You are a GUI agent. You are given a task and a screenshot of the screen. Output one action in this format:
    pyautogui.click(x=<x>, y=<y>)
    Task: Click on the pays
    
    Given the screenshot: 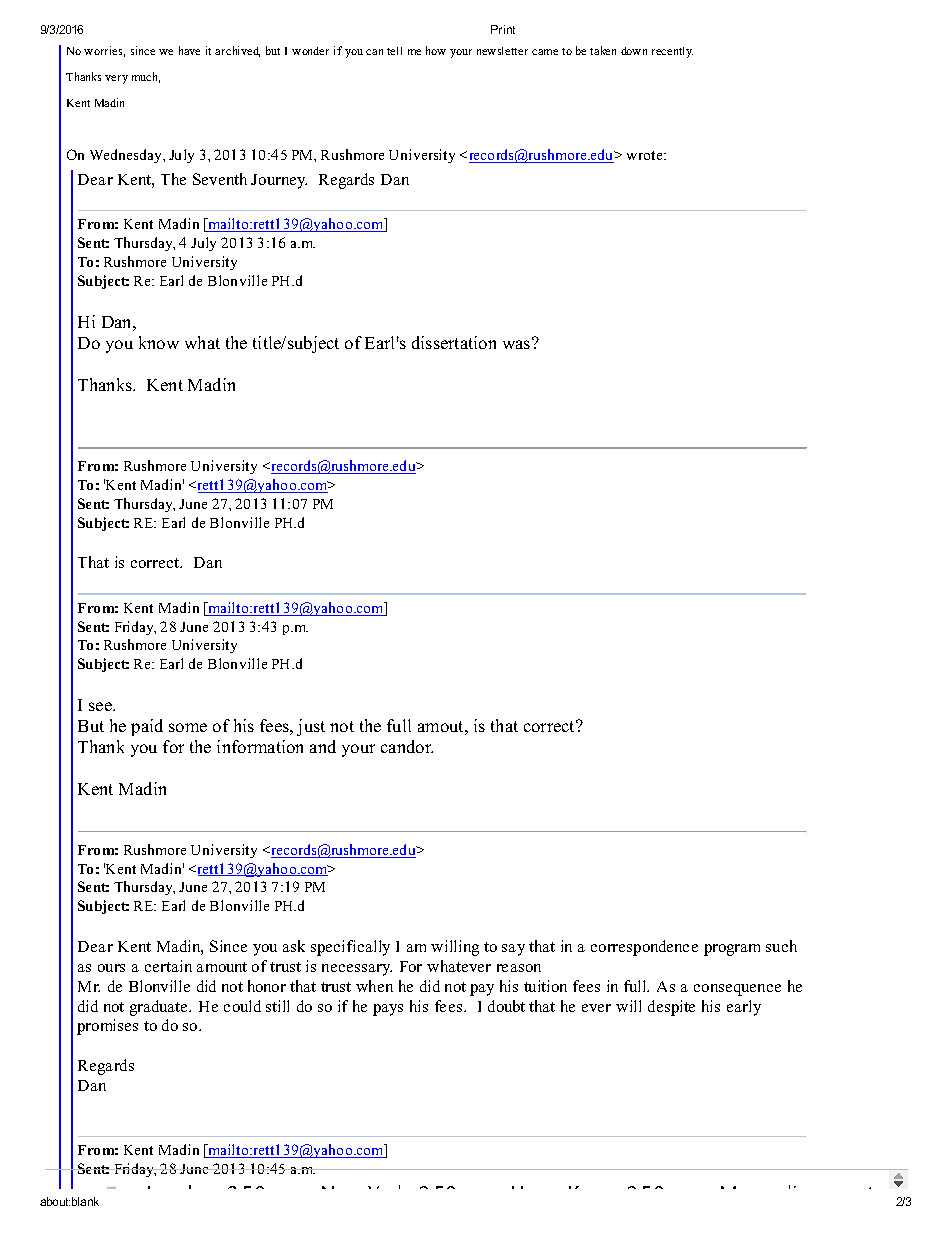 What is the action you would take?
    pyautogui.click(x=388, y=1010)
